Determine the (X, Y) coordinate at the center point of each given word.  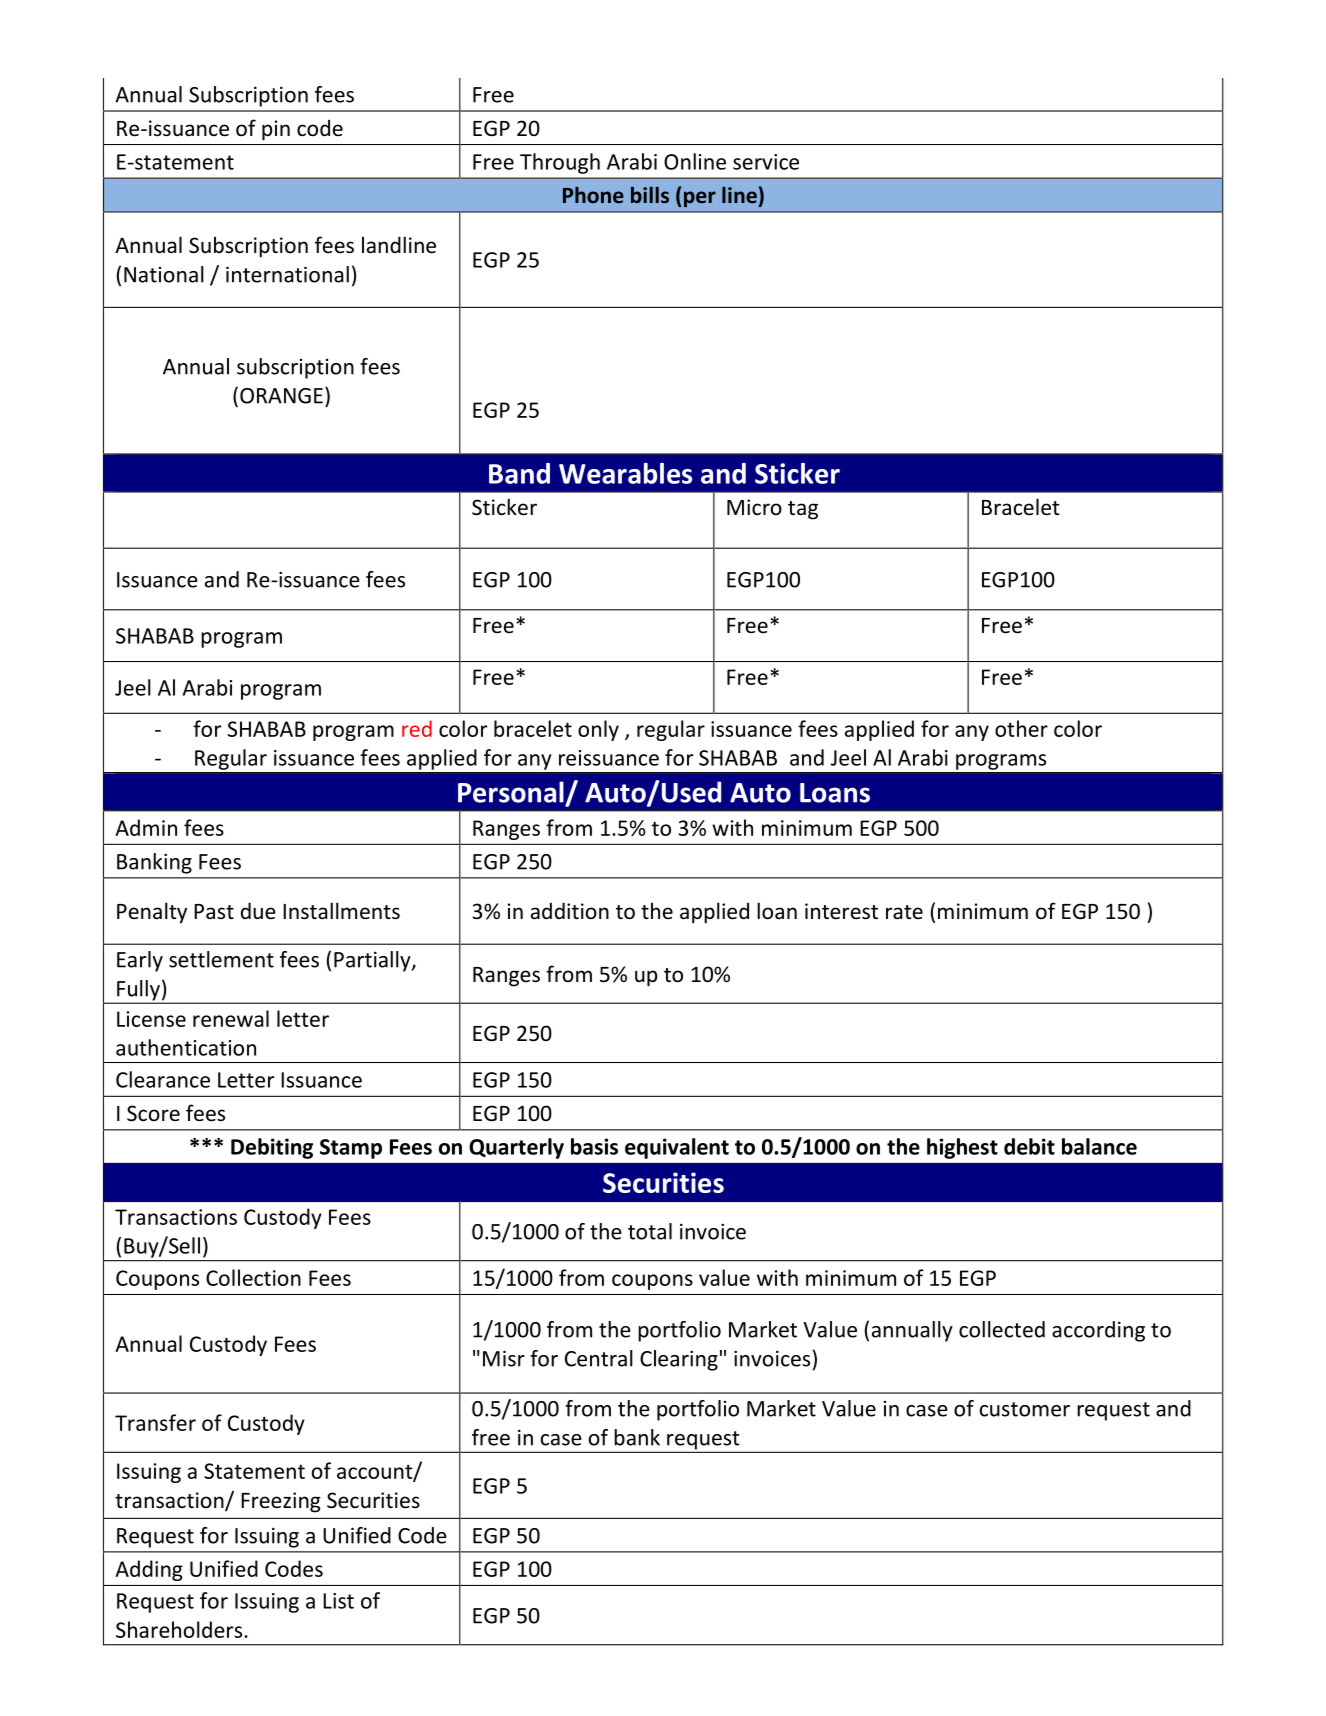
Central (599, 1358)
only (598, 730)
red (417, 728)
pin (276, 130)
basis (594, 1146)
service (766, 162)
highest (962, 1148)
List (338, 1601)
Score (153, 1113)
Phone (593, 195)
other (1021, 728)
